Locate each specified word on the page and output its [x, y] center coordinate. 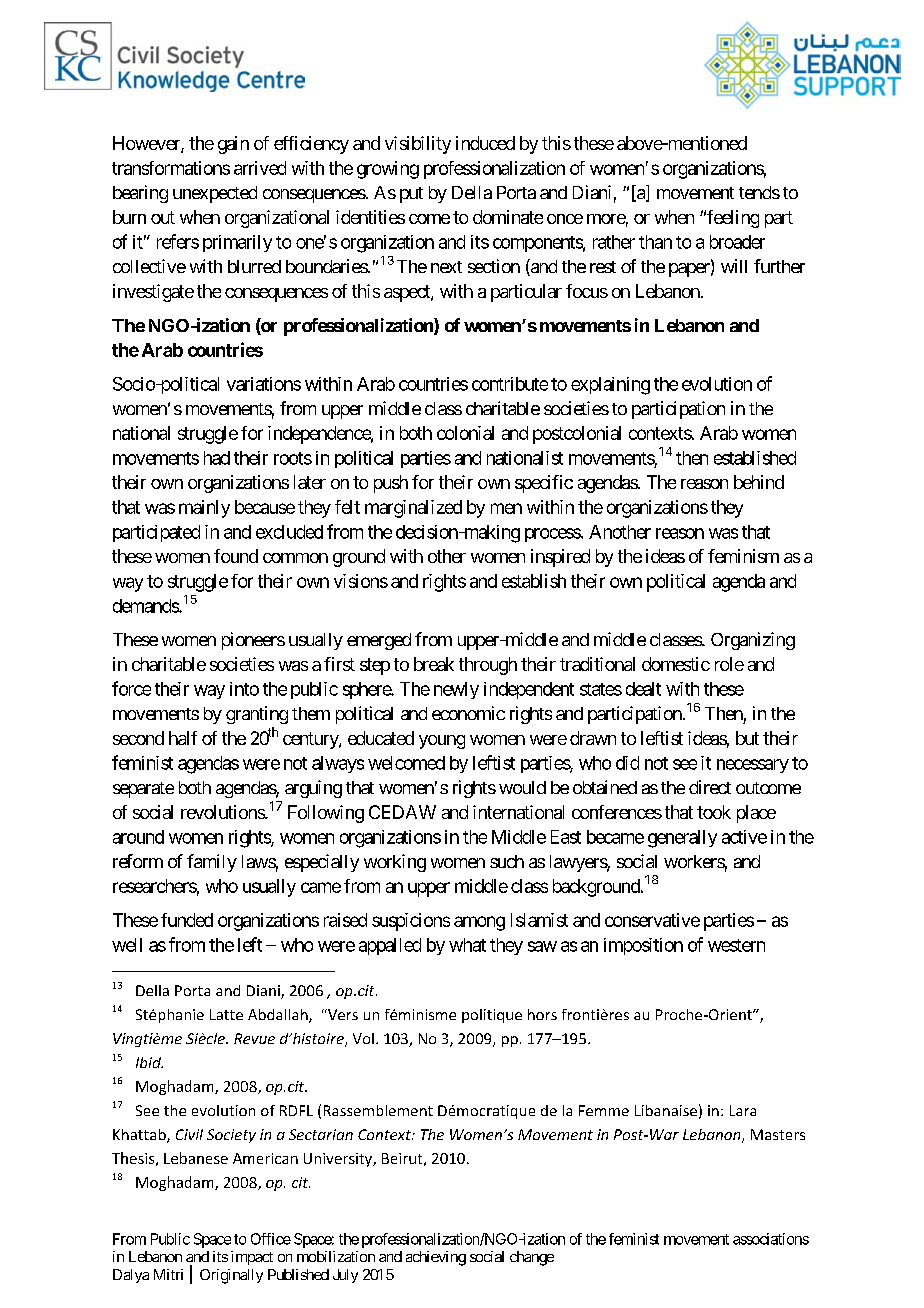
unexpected [215, 194]
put [411, 195]
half [183, 738]
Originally [231, 1276]
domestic [676, 664]
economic [468, 713]
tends [759, 192]
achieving [436, 1258]
